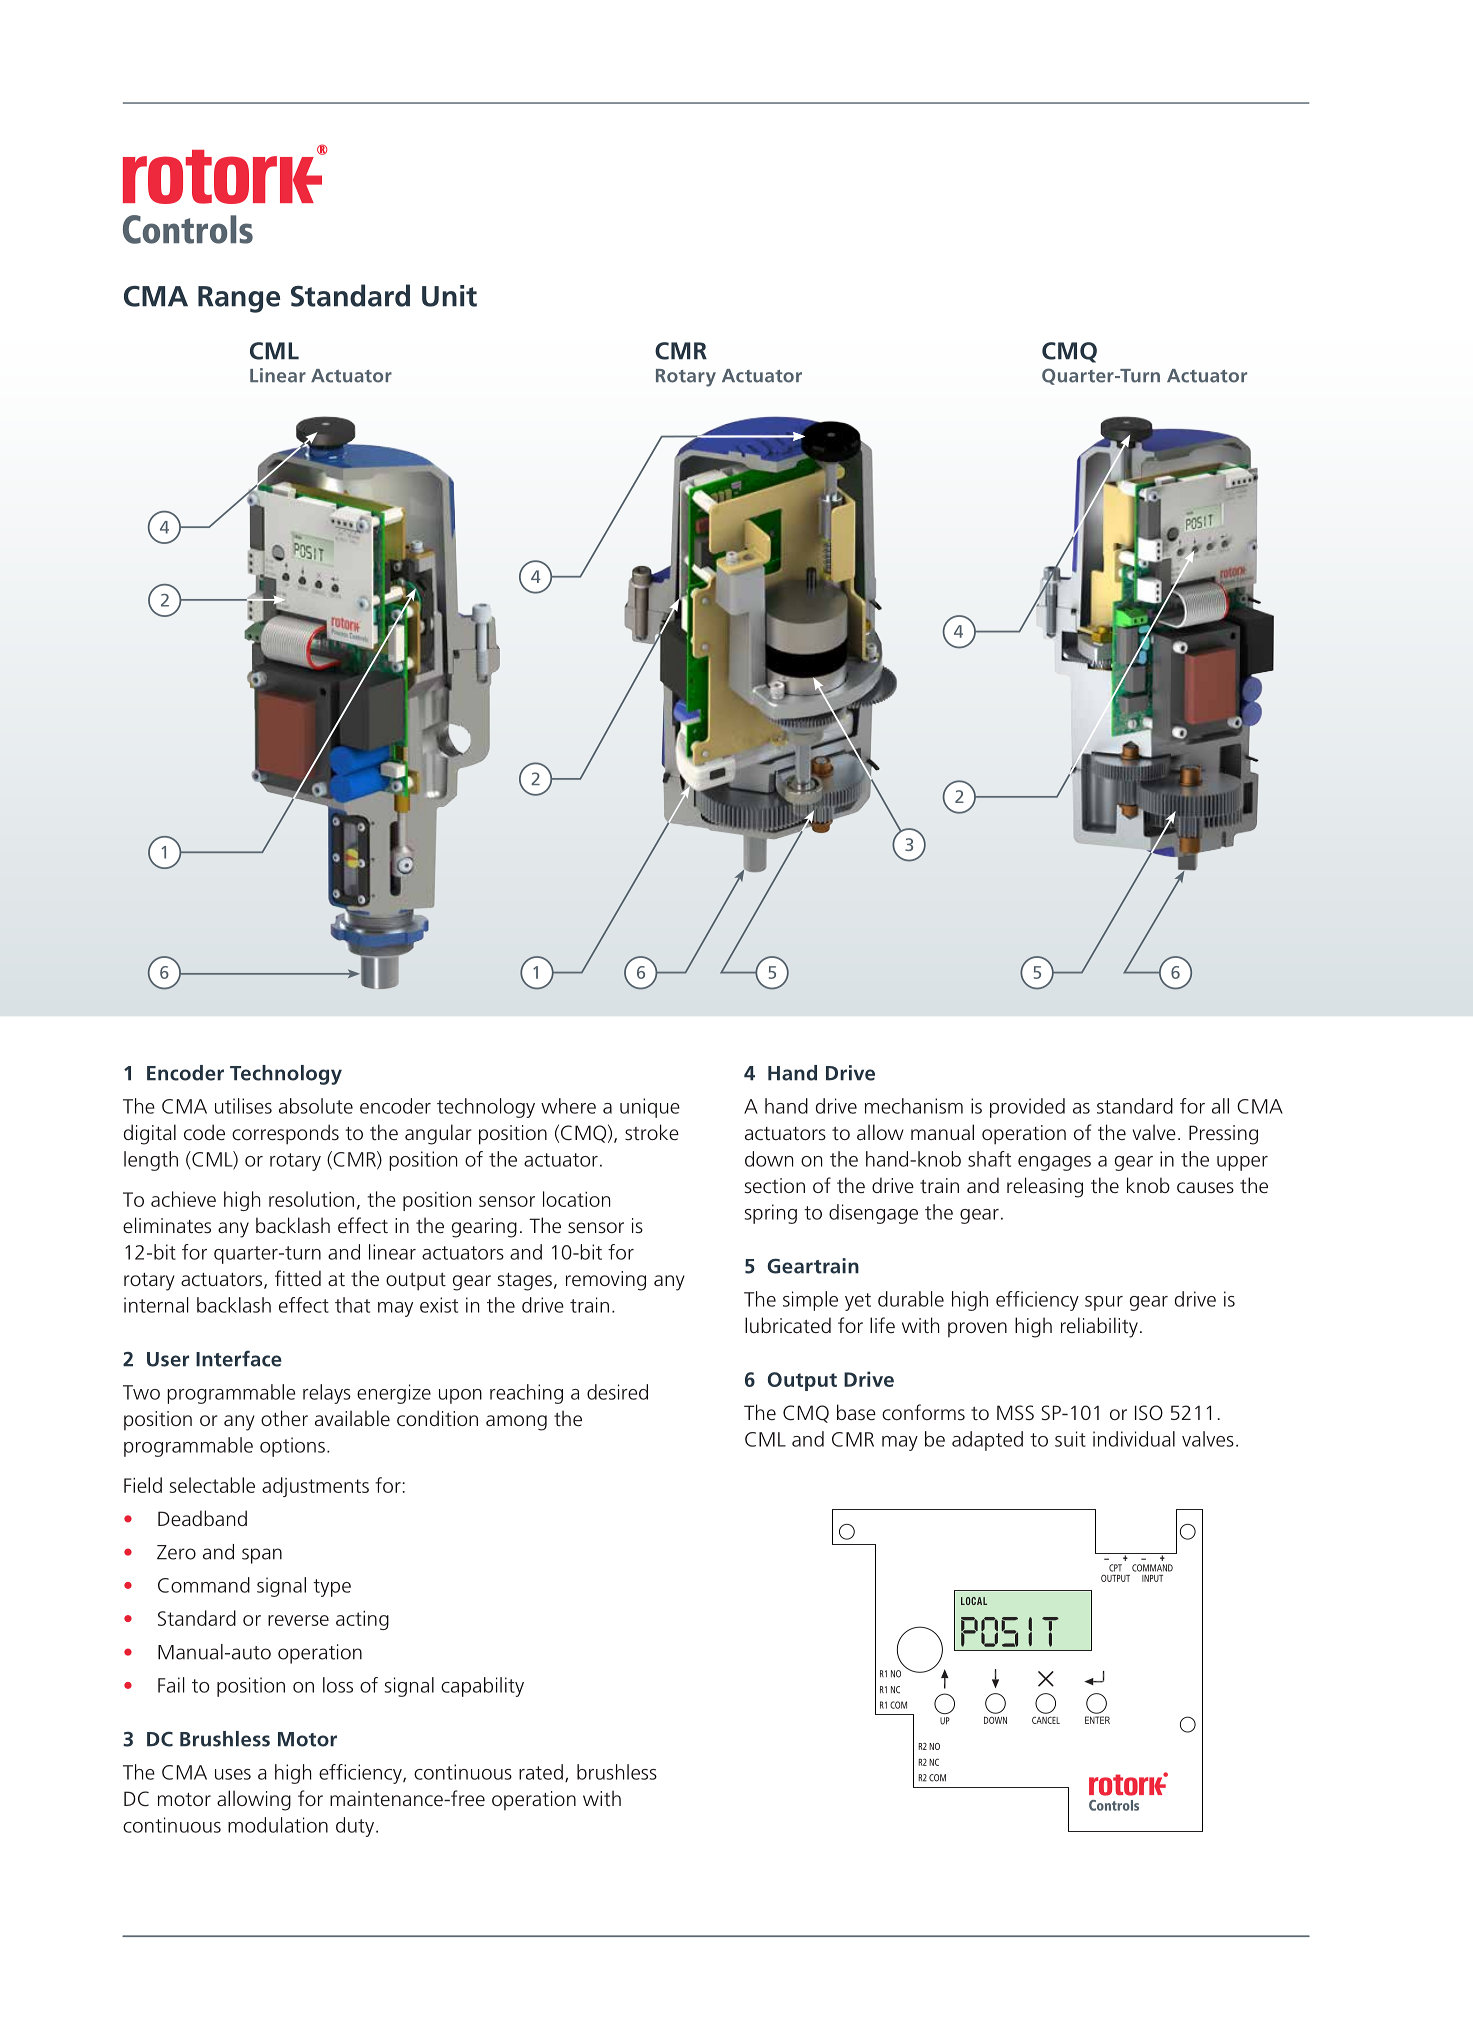 Image resolution: width=1473 pixels, height=2026 pixels. Describe the element at coordinates (239, 299) in the document. I see `Range` at that location.
